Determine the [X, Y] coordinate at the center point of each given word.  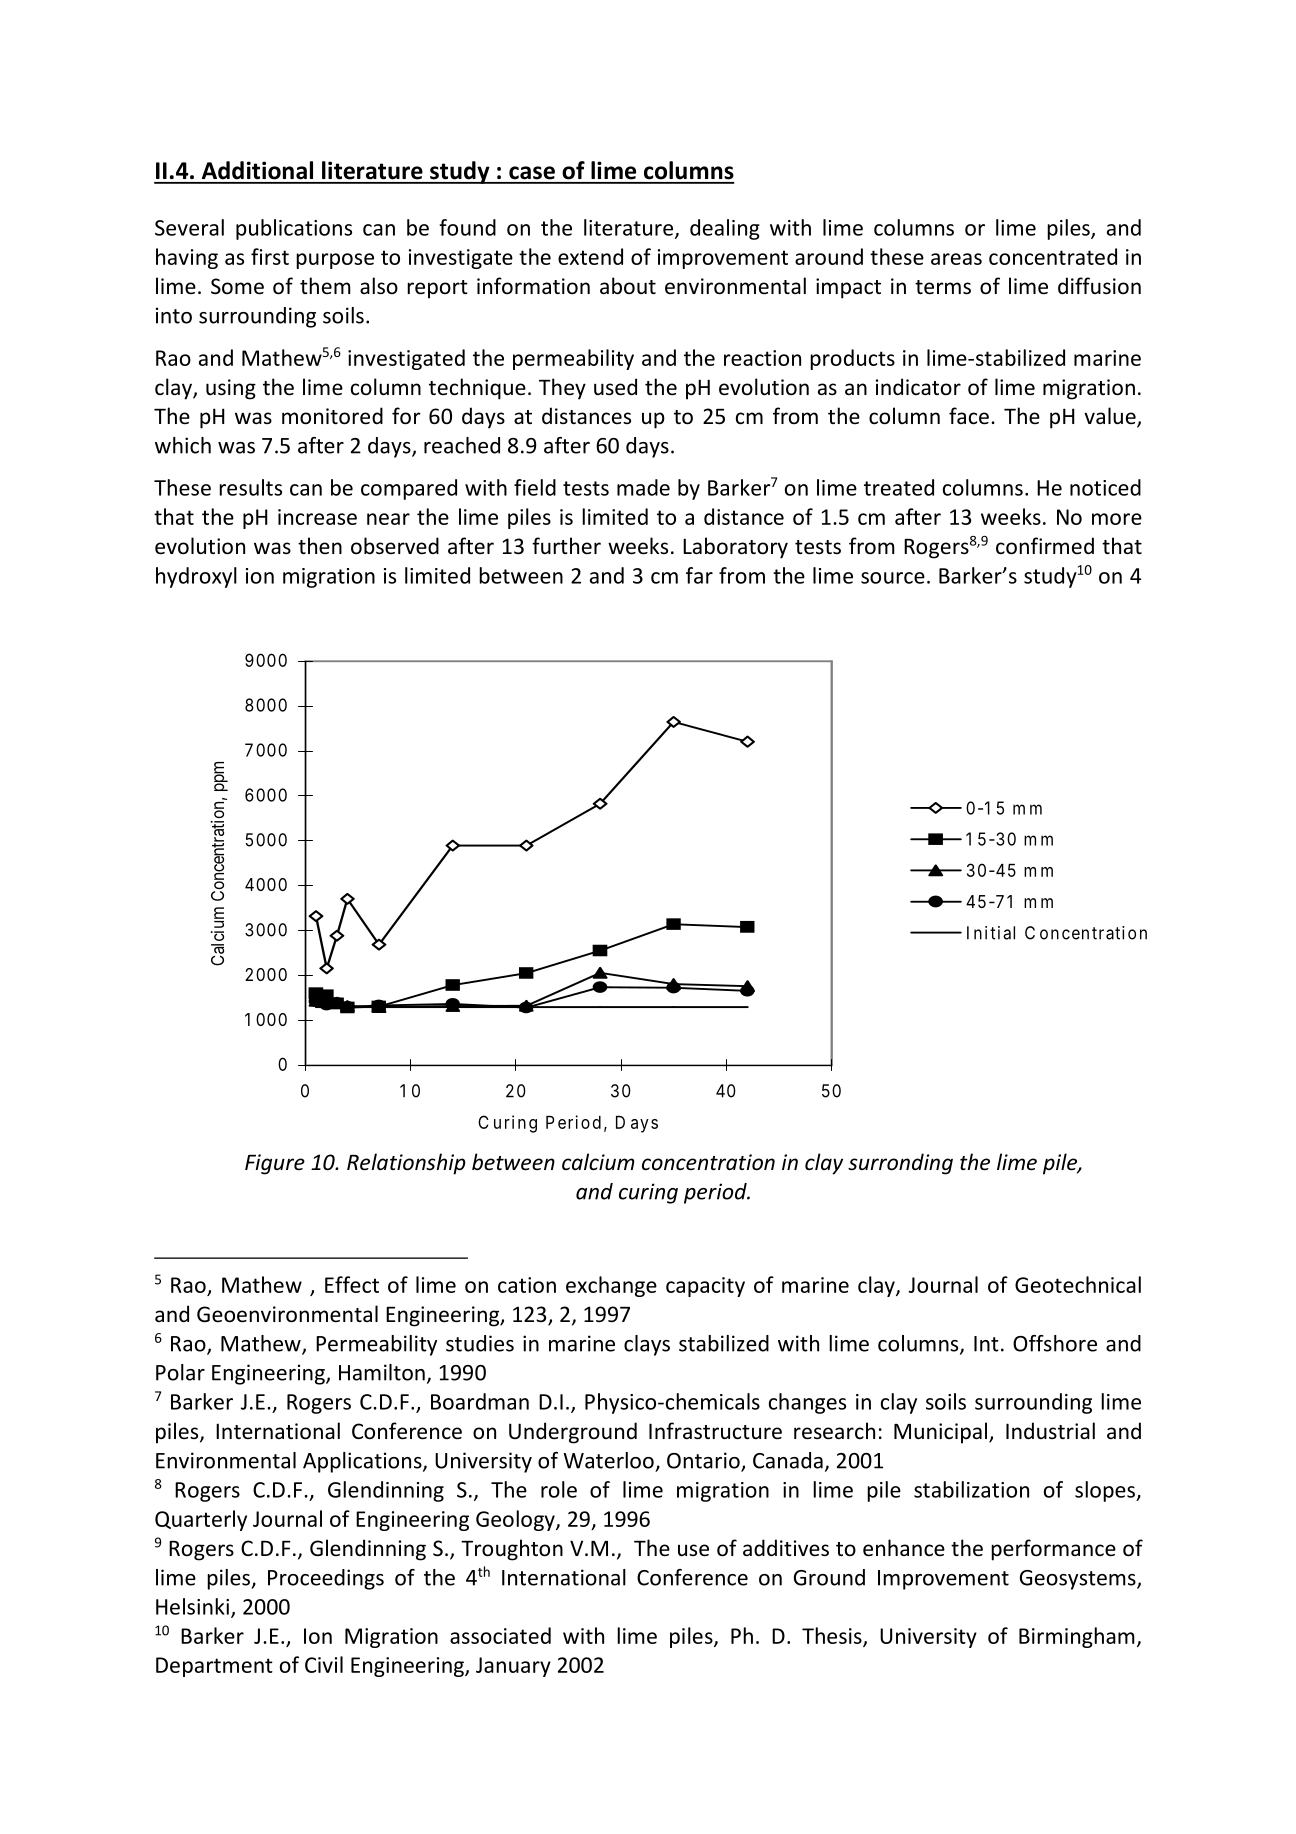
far [699, 575]
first [270, 256]
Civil [324, 1664]
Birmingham [1077, 1637]
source [893, 578]
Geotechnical [1078, 1284]
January [513, 1667]
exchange [611, 1286]
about [628, 286]
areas [956, 259]
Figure [275, 1164]
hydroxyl [196, 577]
